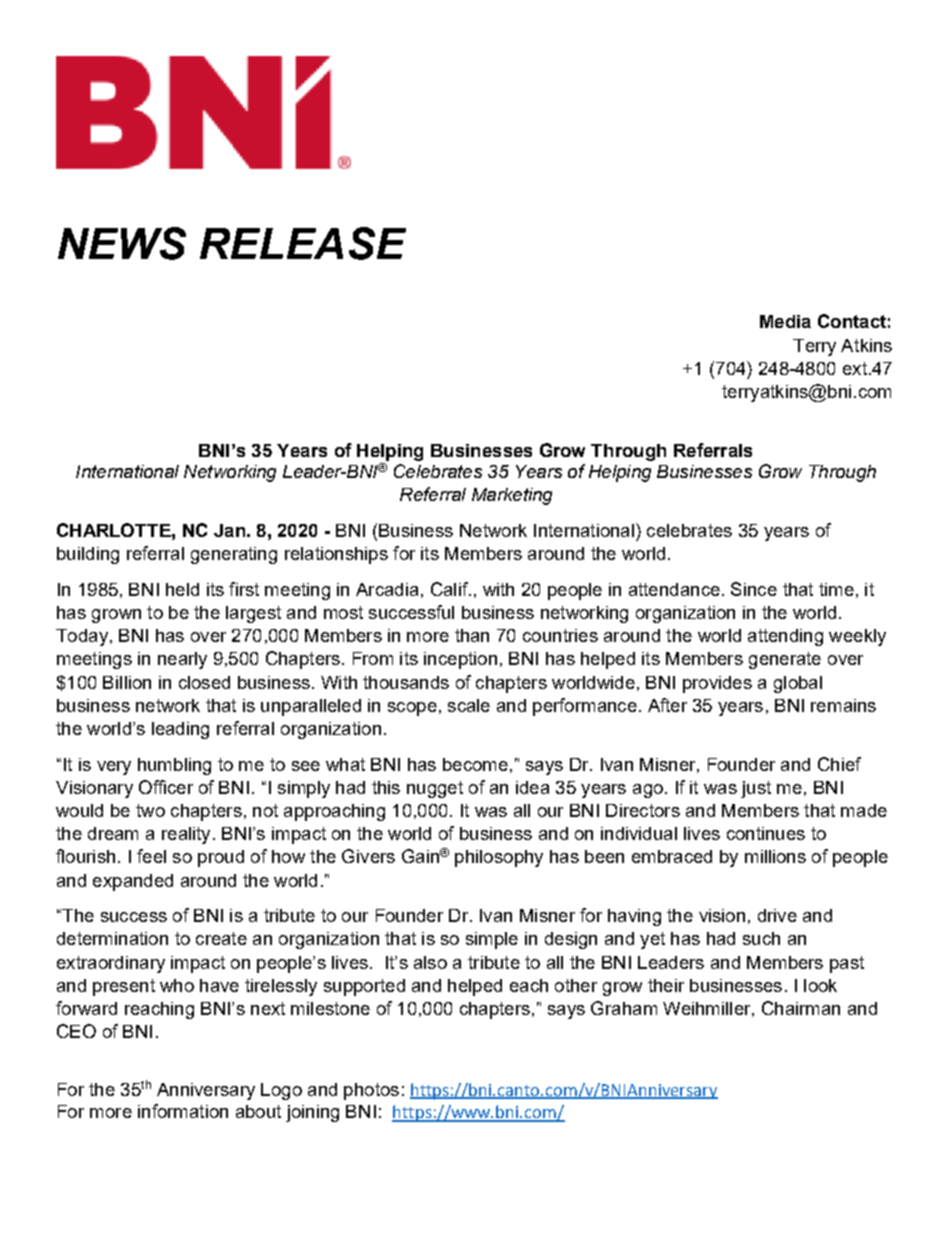 The height and width of the page is (1233, 952). I want to click on continues, so click(766, 833).
